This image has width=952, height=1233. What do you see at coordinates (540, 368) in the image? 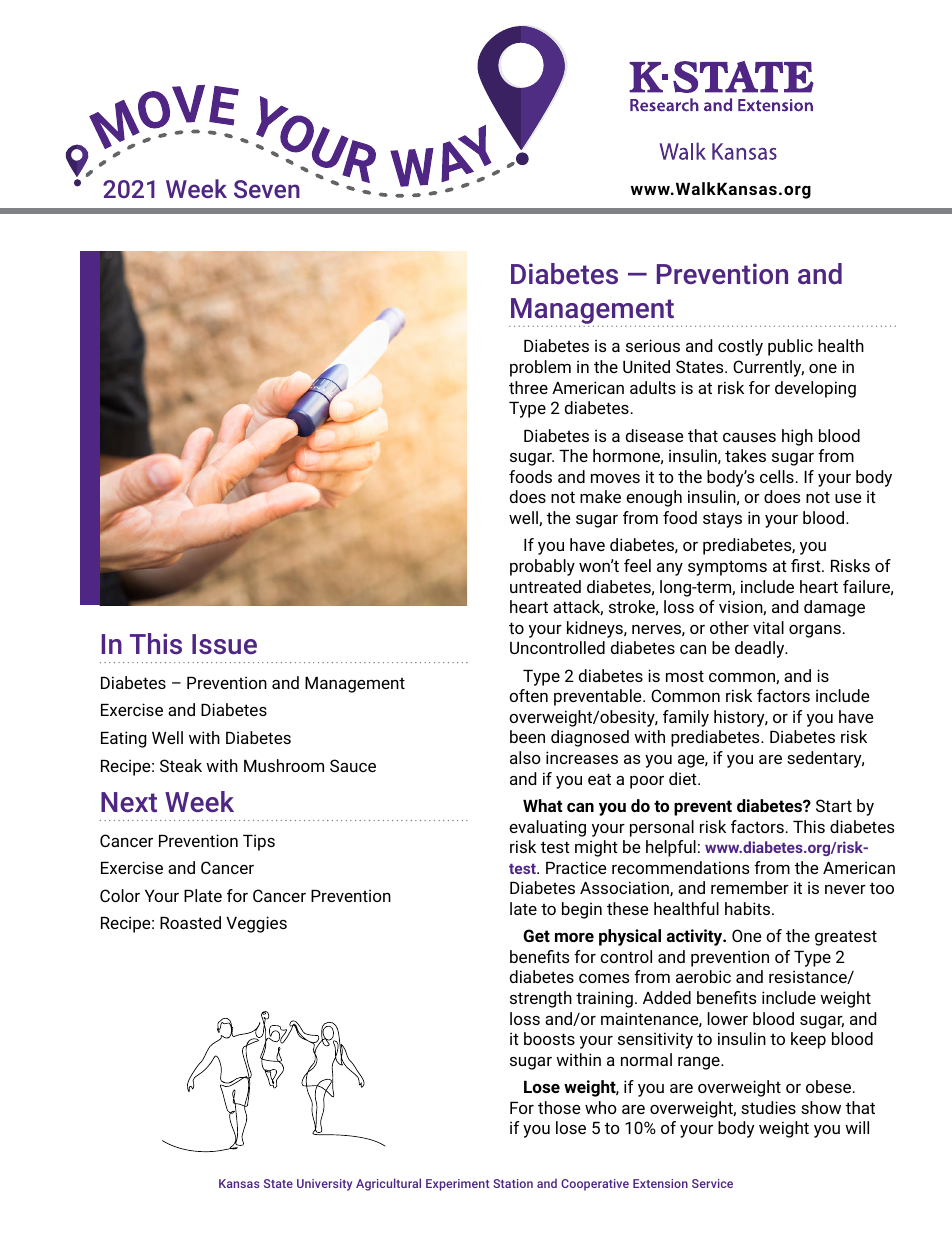
I see `problem` at bounding box center [540, 368].
